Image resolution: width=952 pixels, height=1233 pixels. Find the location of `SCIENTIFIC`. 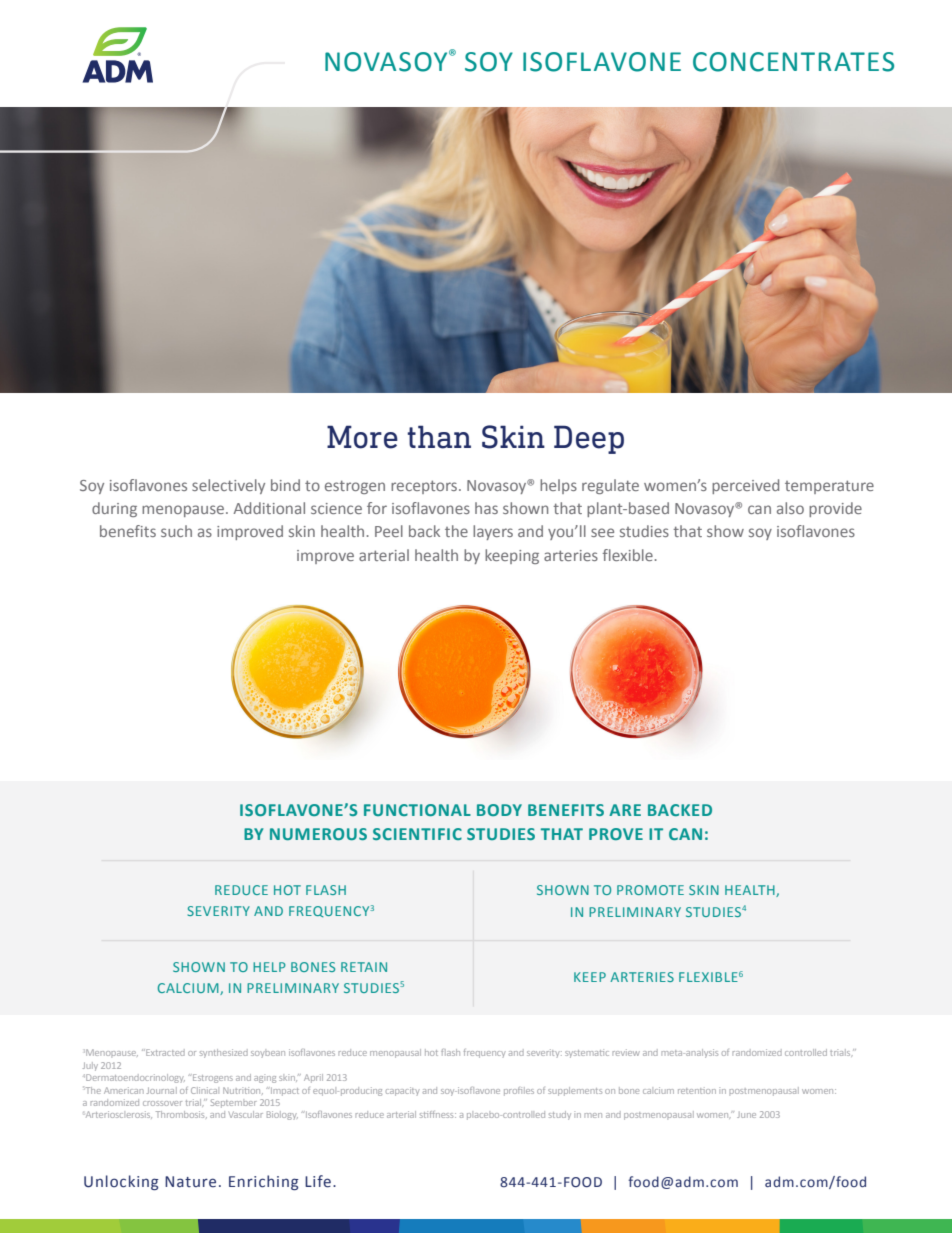

SCIENTIFIC is located at coordinates (417, 834).
